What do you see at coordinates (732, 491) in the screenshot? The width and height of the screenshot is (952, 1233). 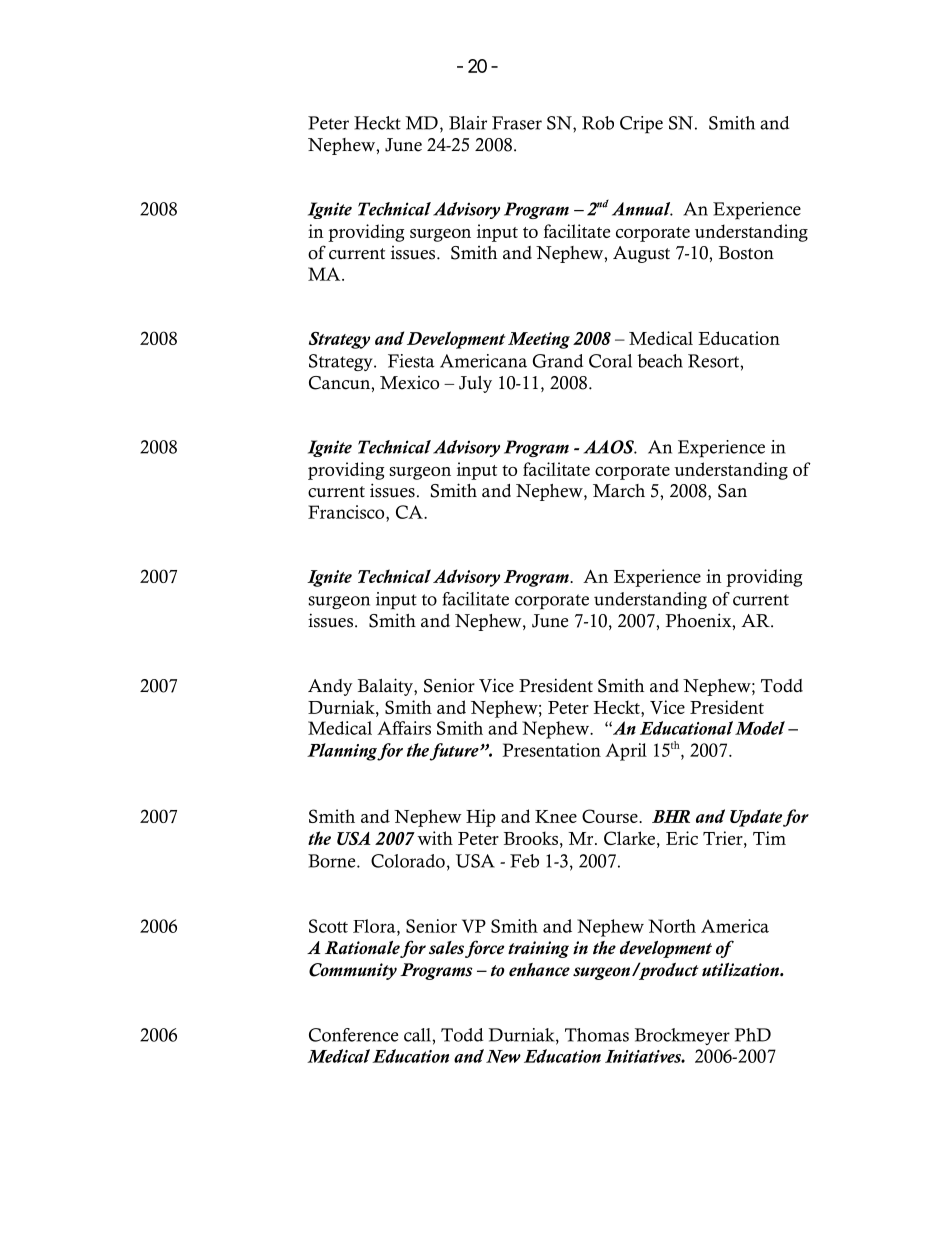 I see `San` at bounding box center [732, 491].
